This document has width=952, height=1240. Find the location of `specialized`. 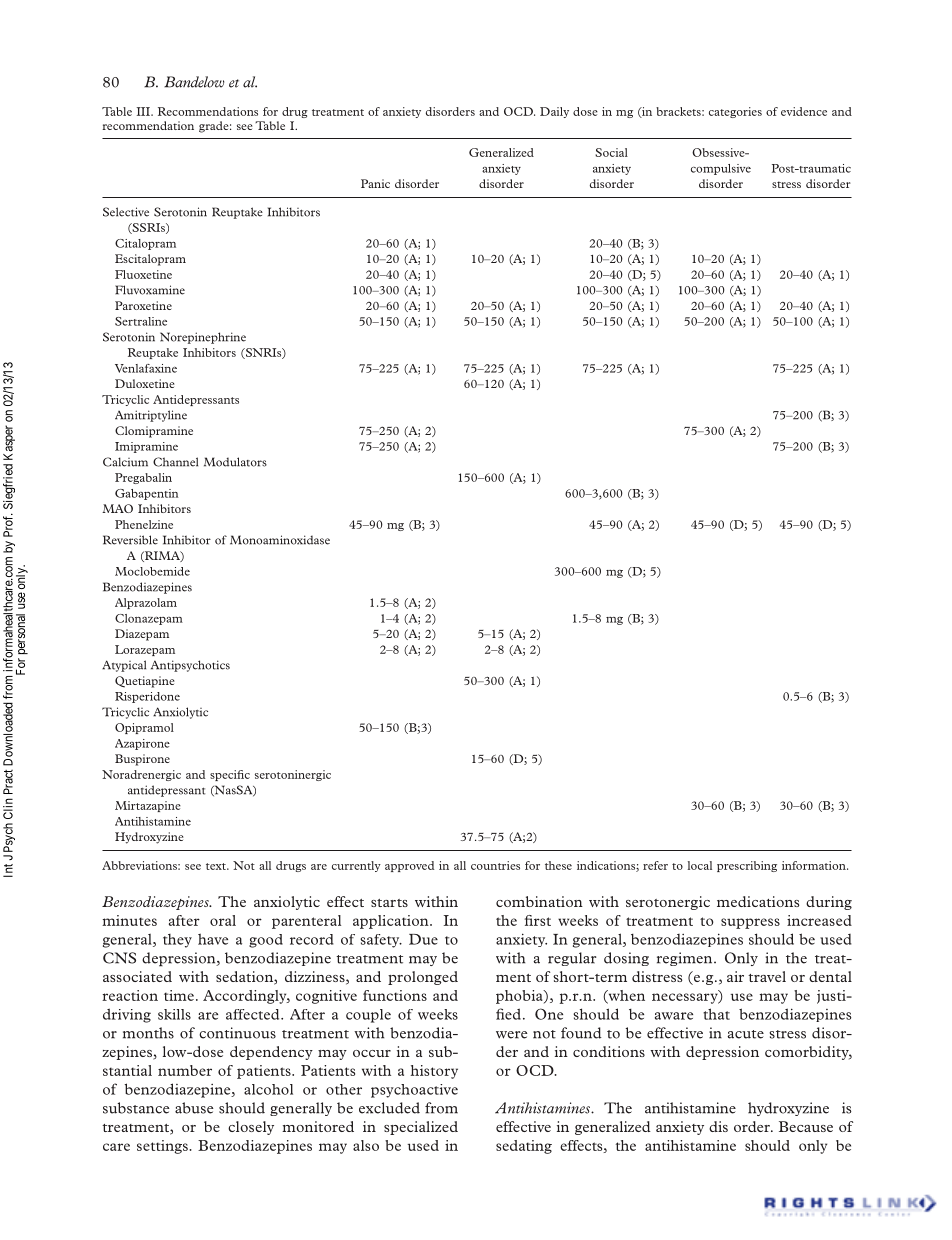

specialized is located at coordinates (421, 1128).
